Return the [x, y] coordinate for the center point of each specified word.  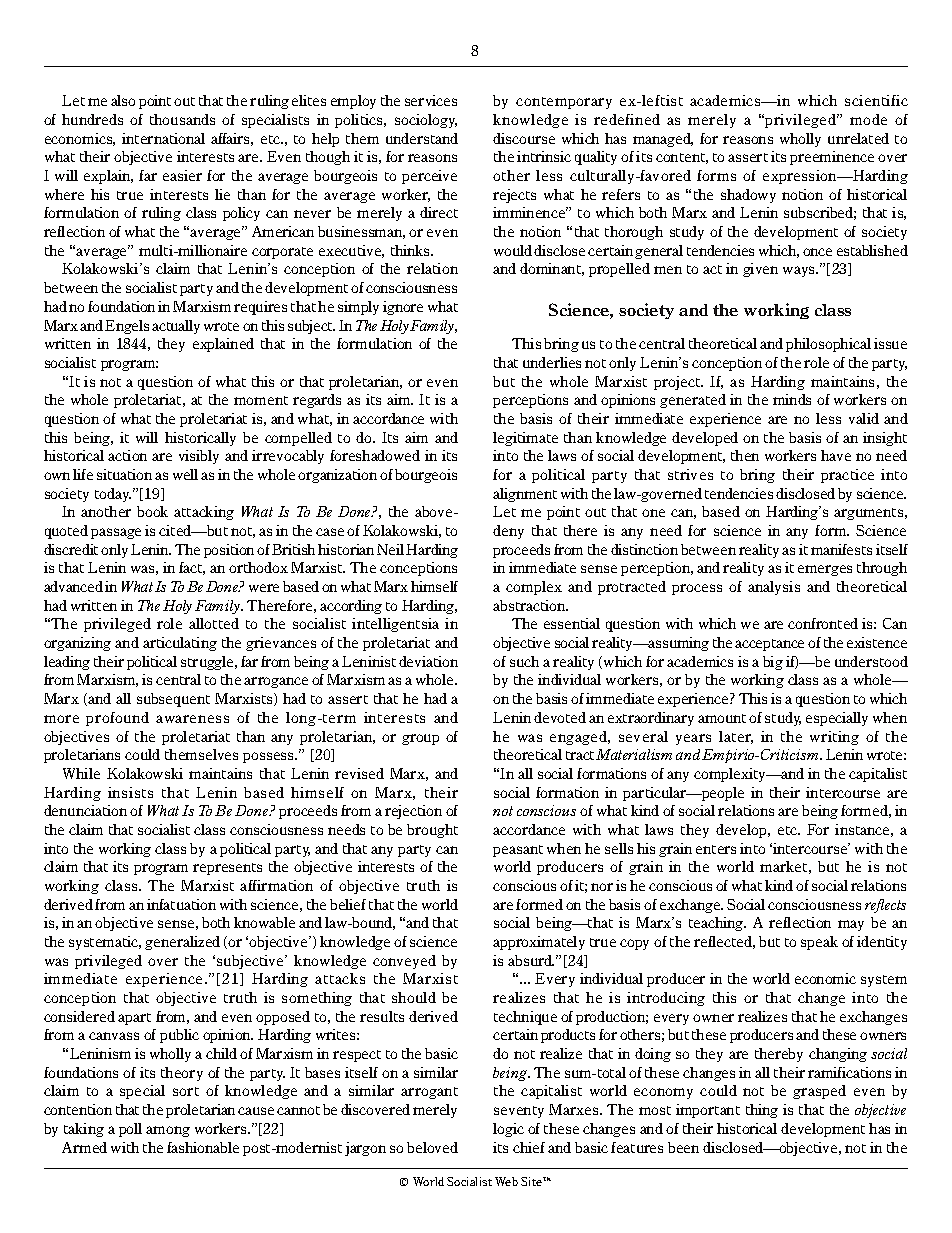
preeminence [832, 158]
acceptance [769, 645]
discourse [524, 138]
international [163, 138]
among [168, 1131]
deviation [428, 661]
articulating [180, 644]
